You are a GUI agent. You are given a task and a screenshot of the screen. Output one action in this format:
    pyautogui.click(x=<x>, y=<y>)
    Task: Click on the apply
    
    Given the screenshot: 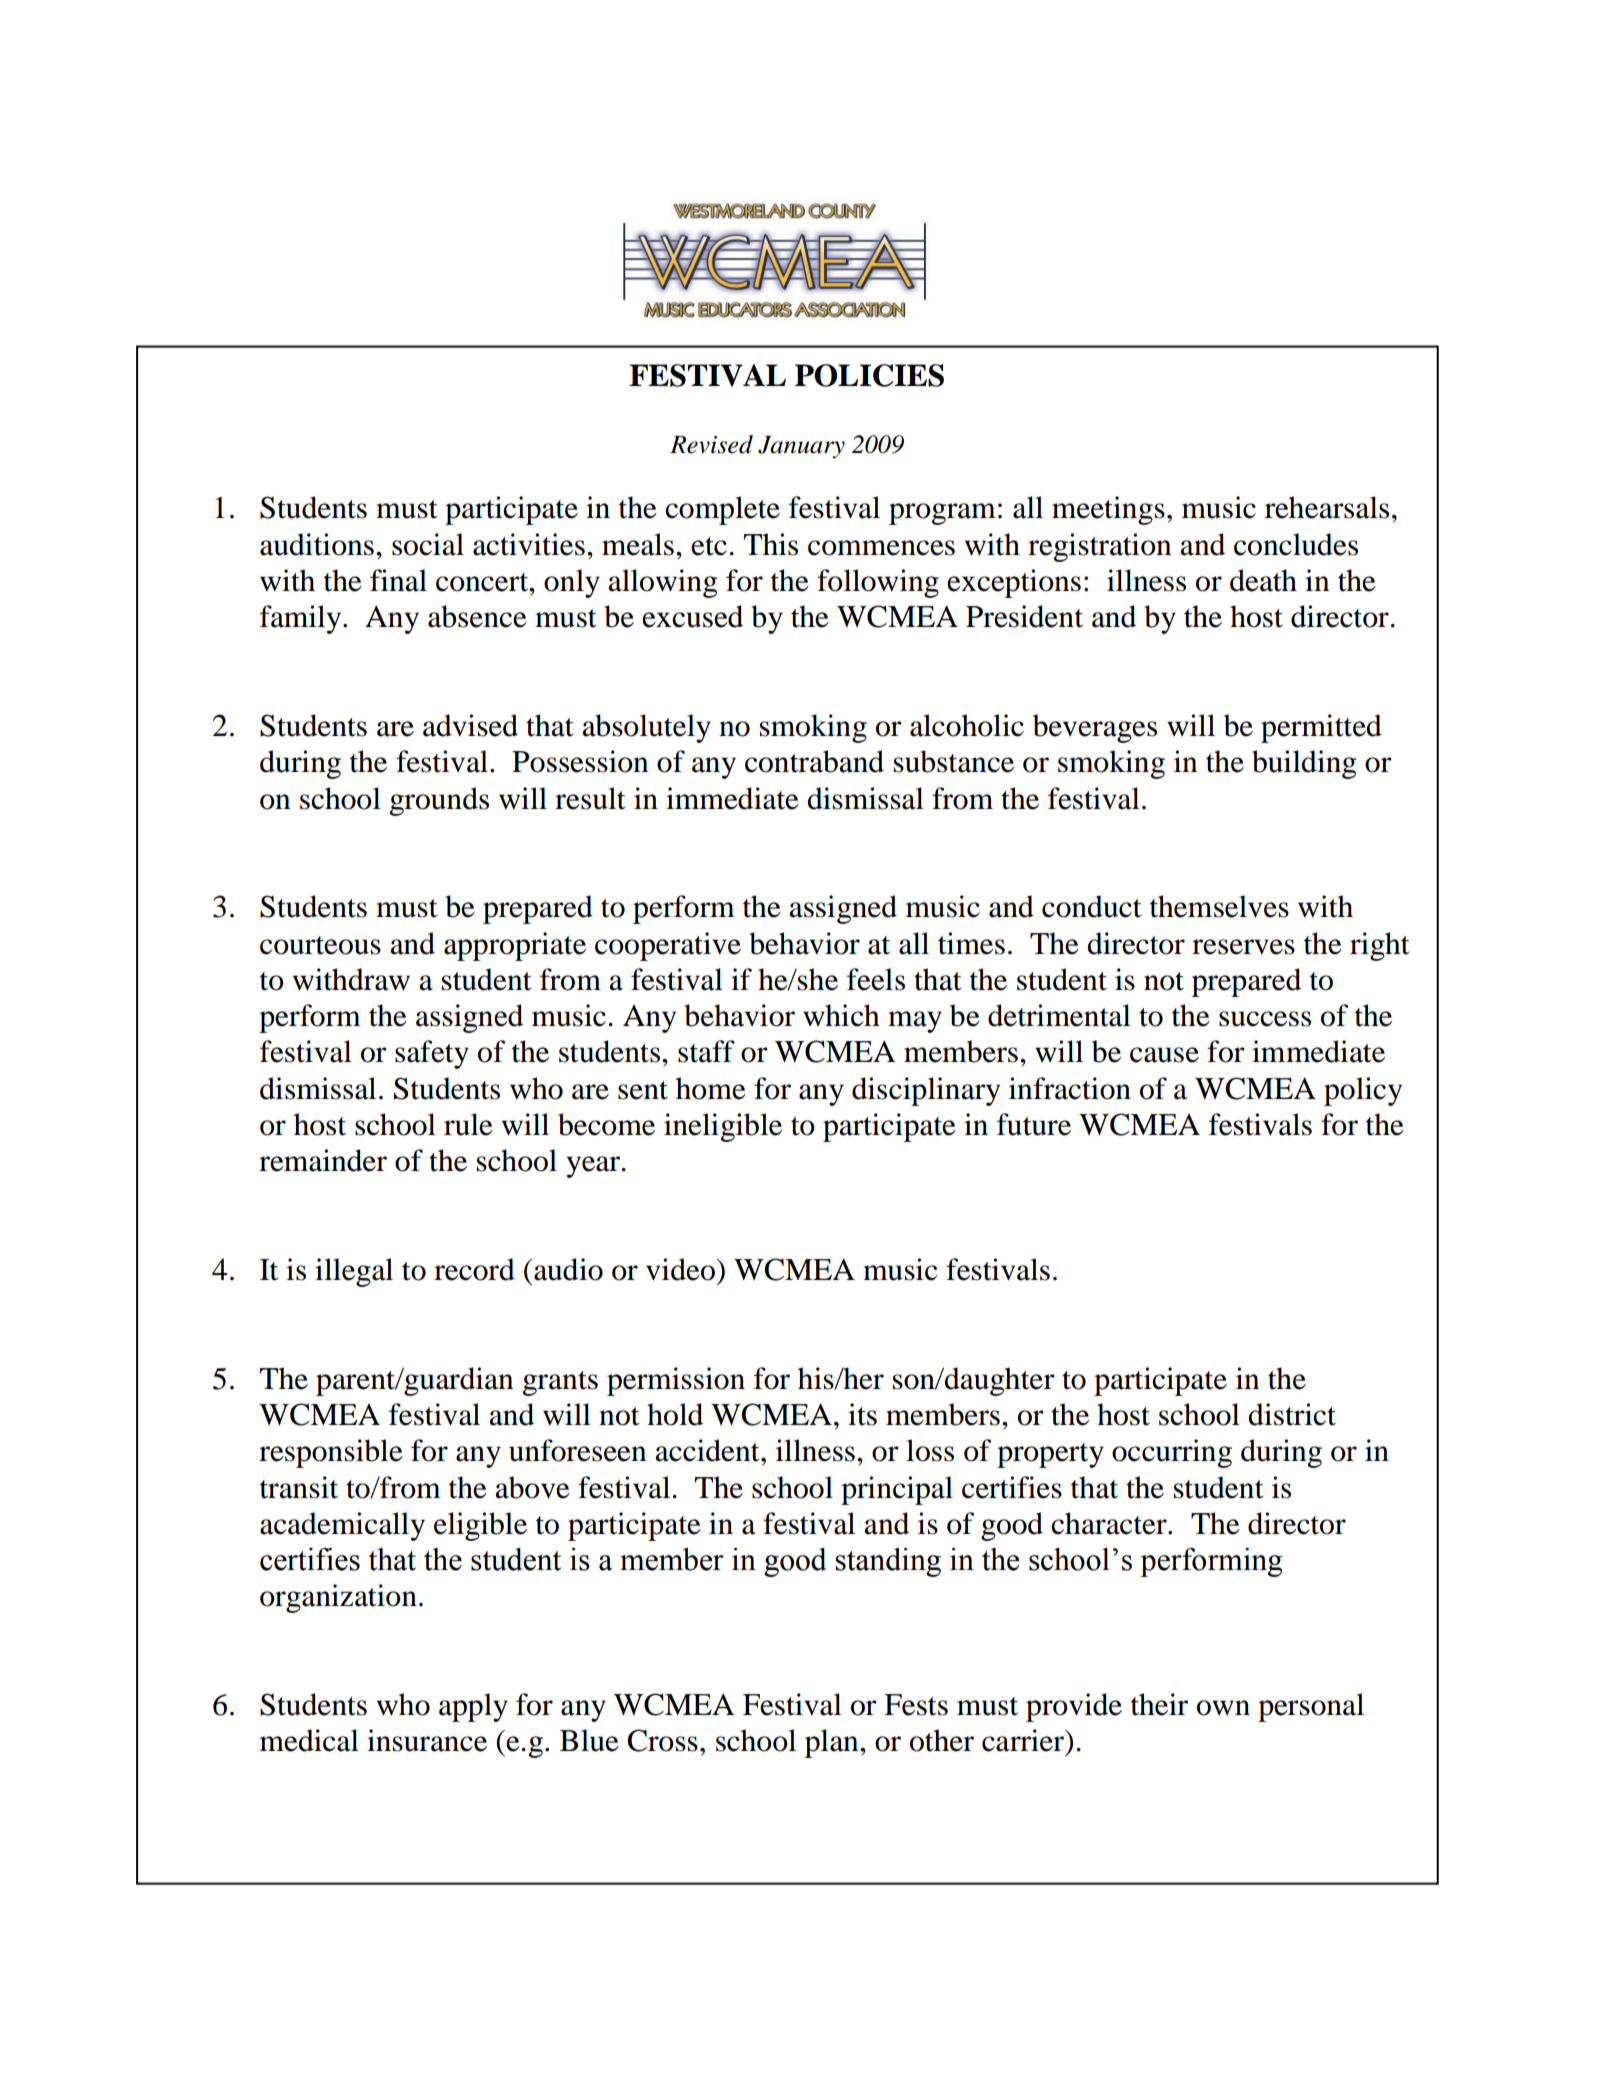 What is the action you would take?
    pyautogui.click(x=473, y=1707)
